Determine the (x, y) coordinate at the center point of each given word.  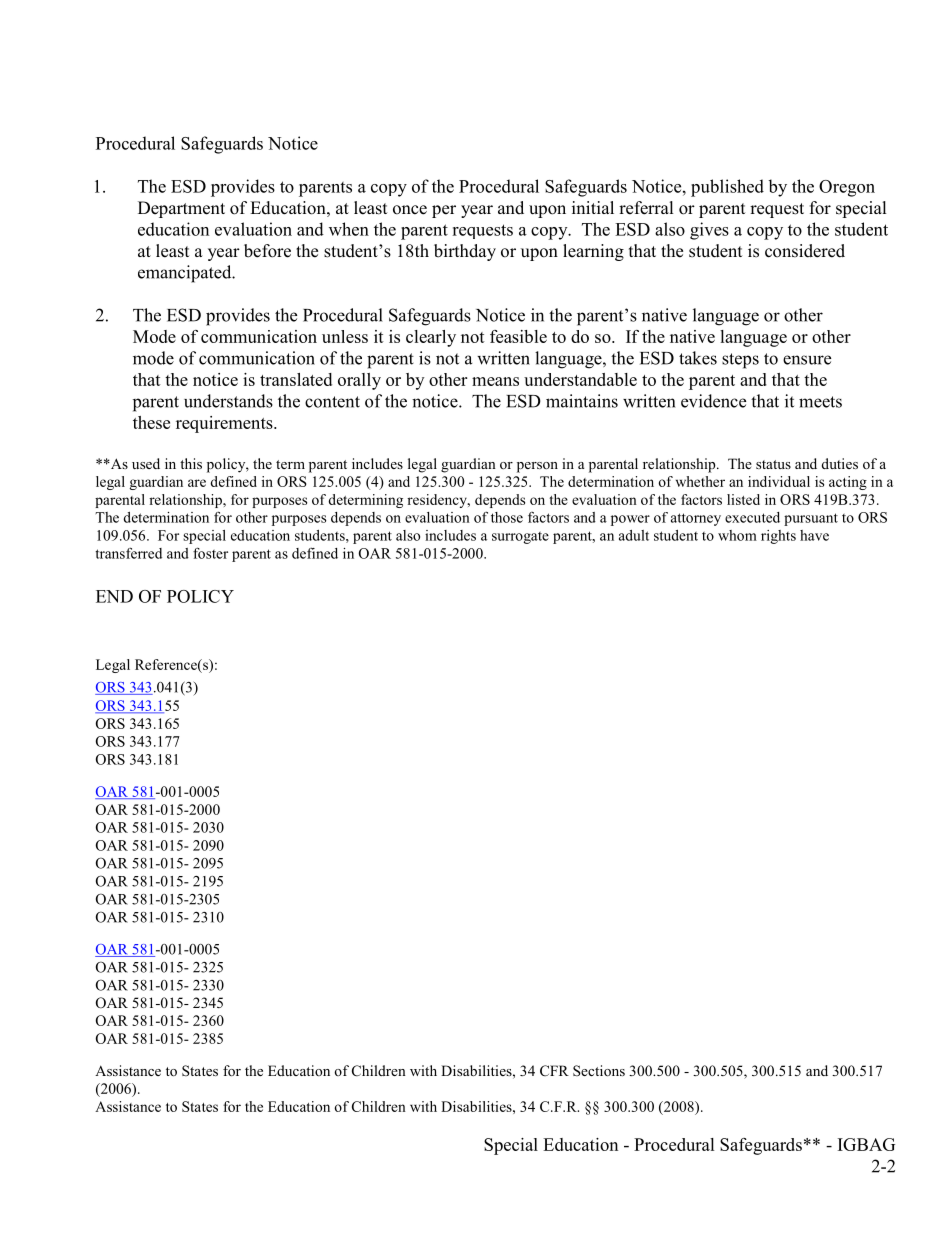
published (727, 188)
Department (181, 209)
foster (210, 553)
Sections (599, 1070)
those (507, 517)
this (191, 463)
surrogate (520, 538)
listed (743, 499)
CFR (554, 1070)
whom (737, 535)
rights (778, 537)
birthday (465, 252)
